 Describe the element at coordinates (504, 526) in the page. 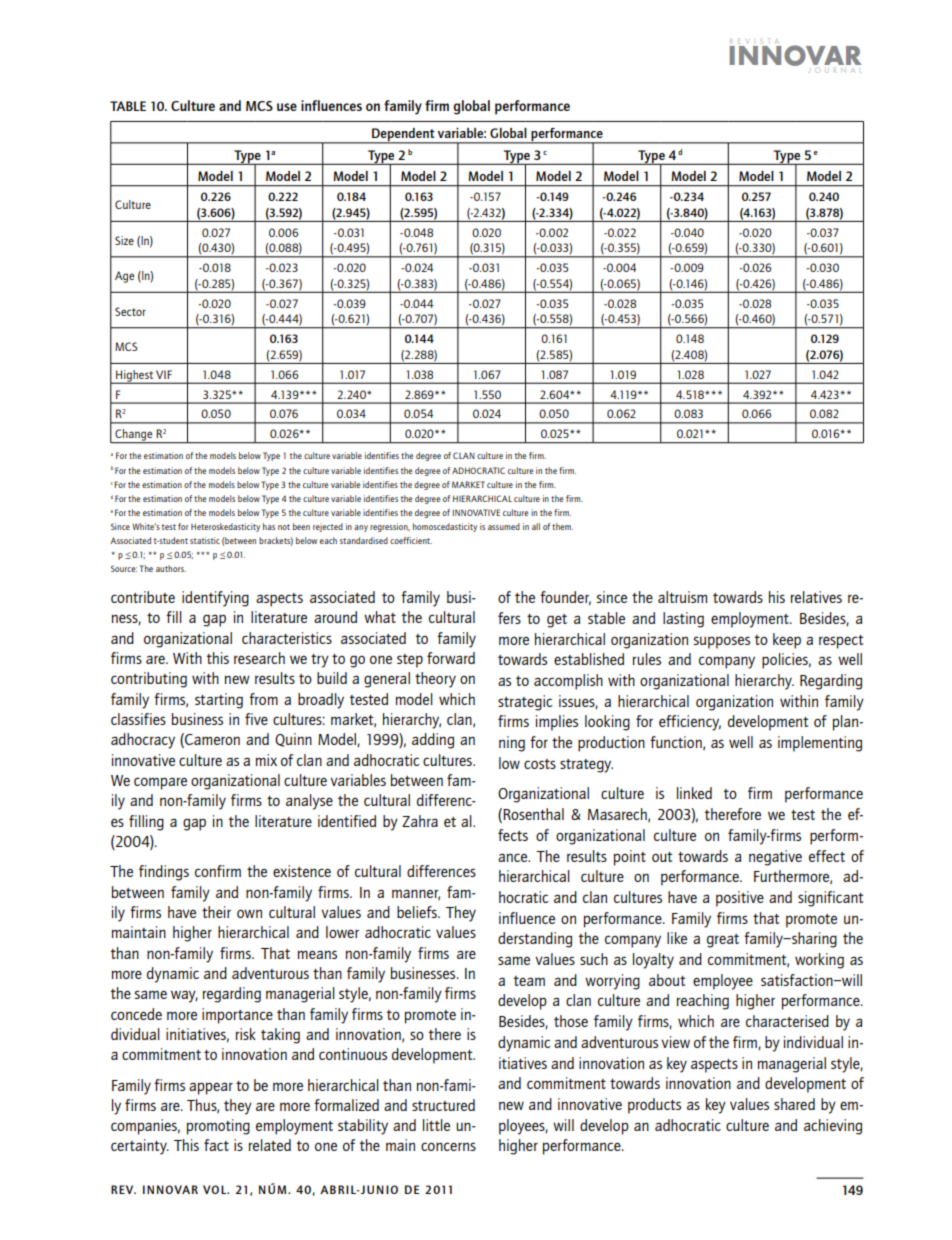

I see `assumed` at that location.
